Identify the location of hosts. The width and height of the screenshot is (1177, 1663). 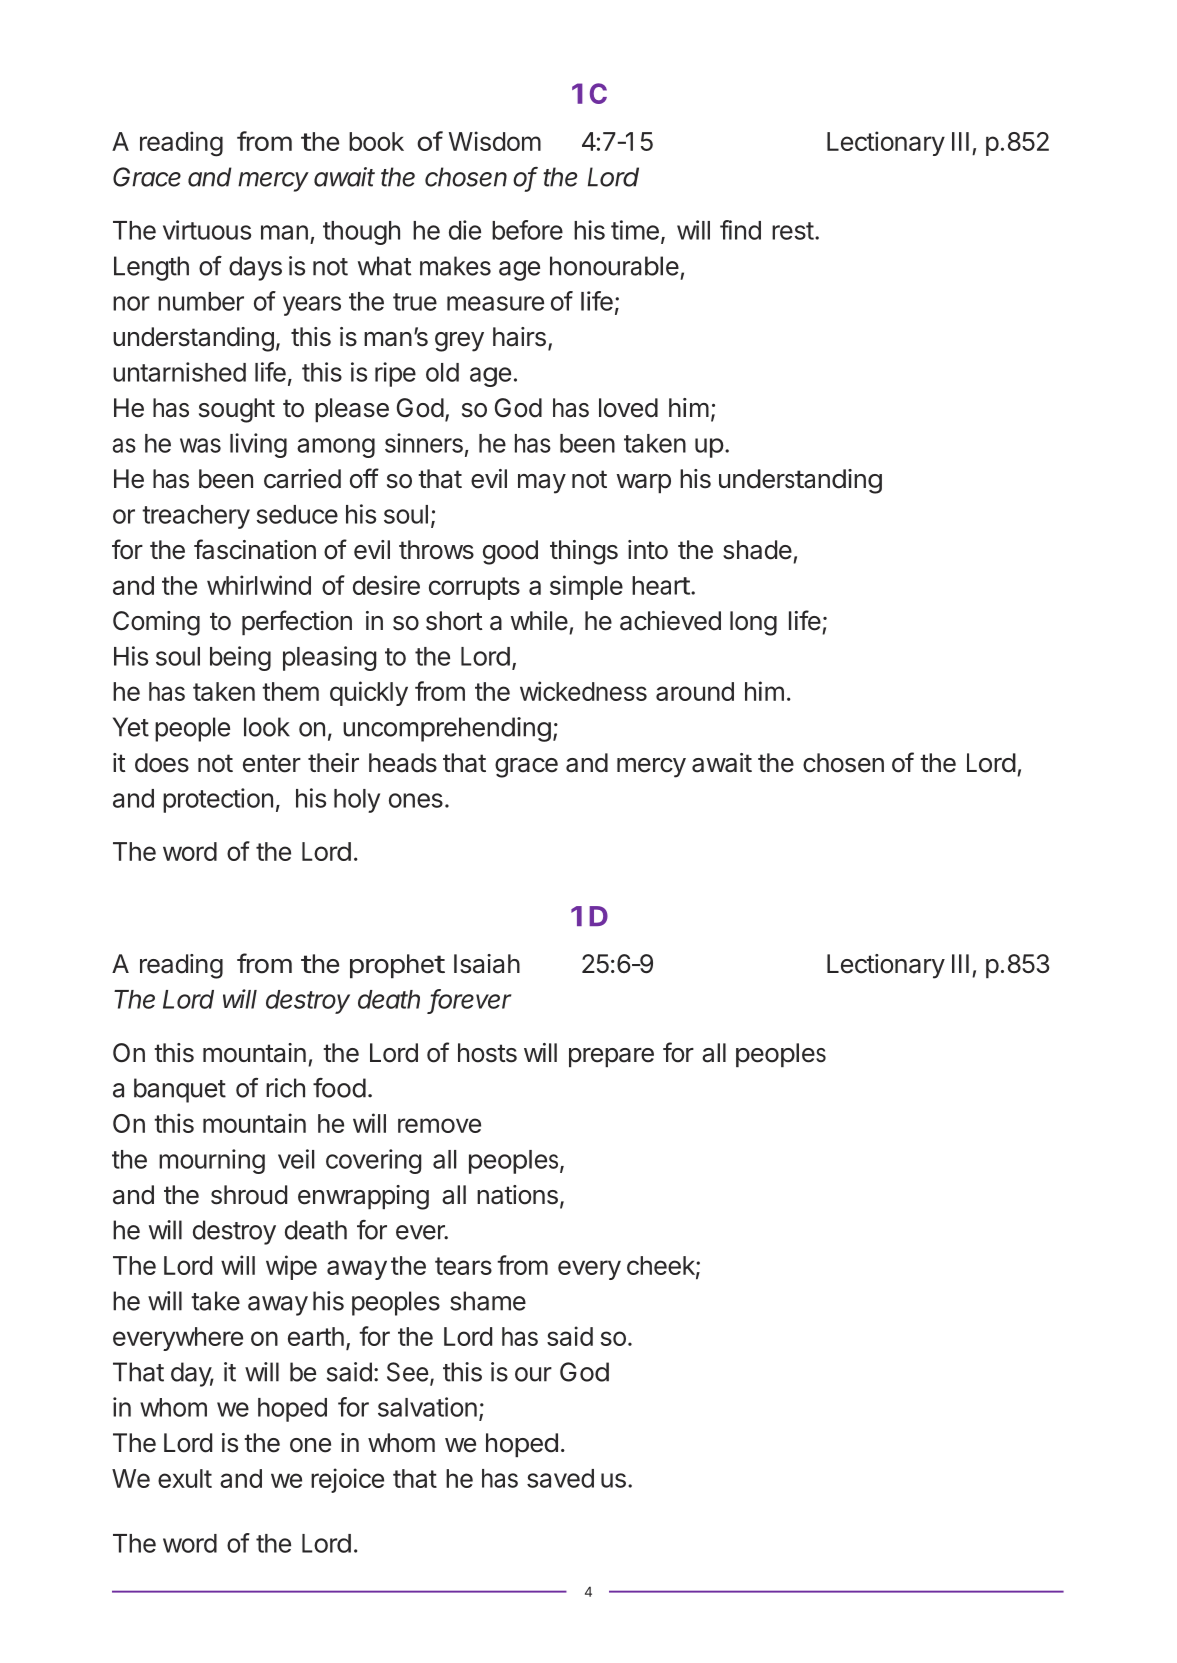
(487, 1053).
